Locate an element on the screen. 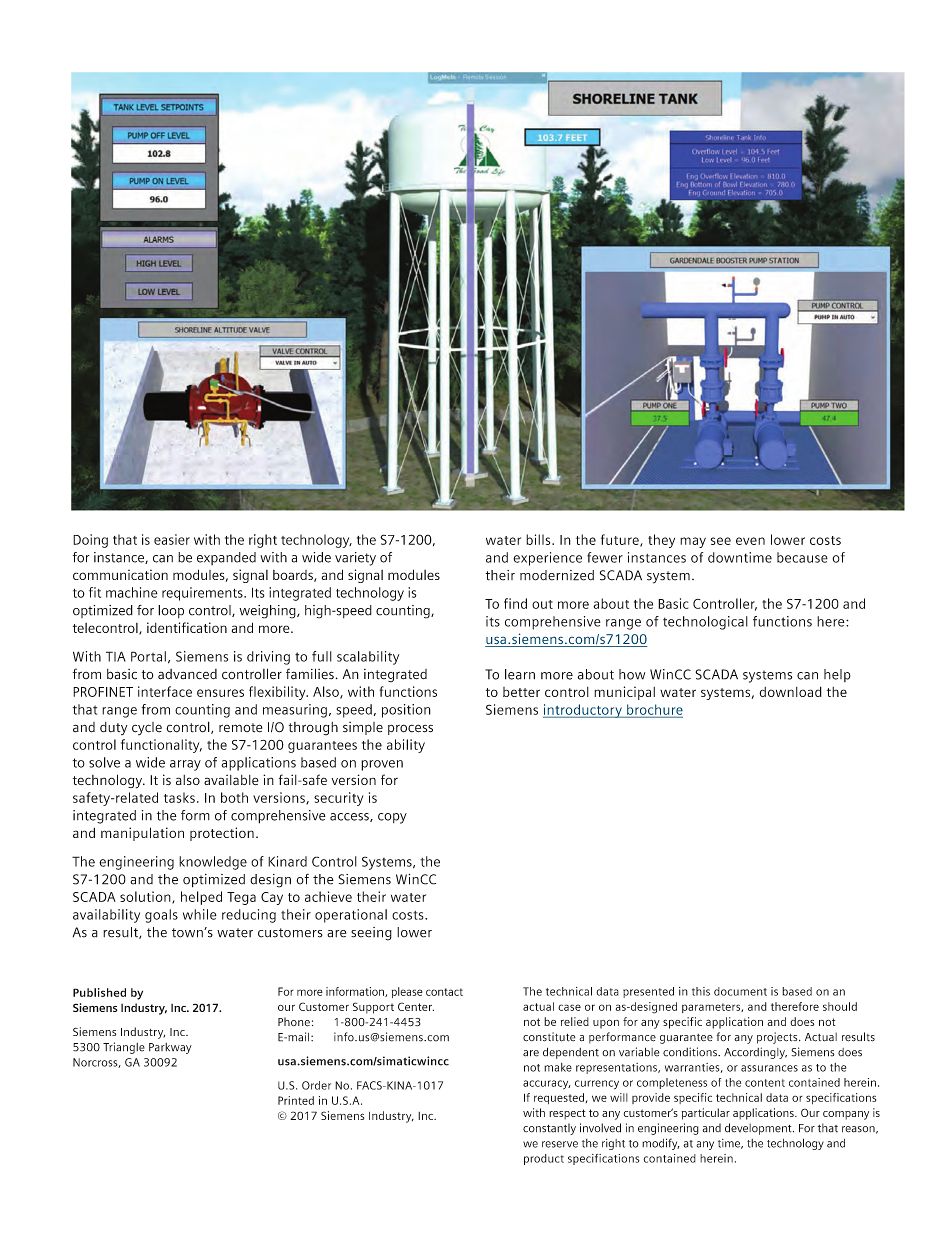  Printed is located at coordinates (296, 1100).
